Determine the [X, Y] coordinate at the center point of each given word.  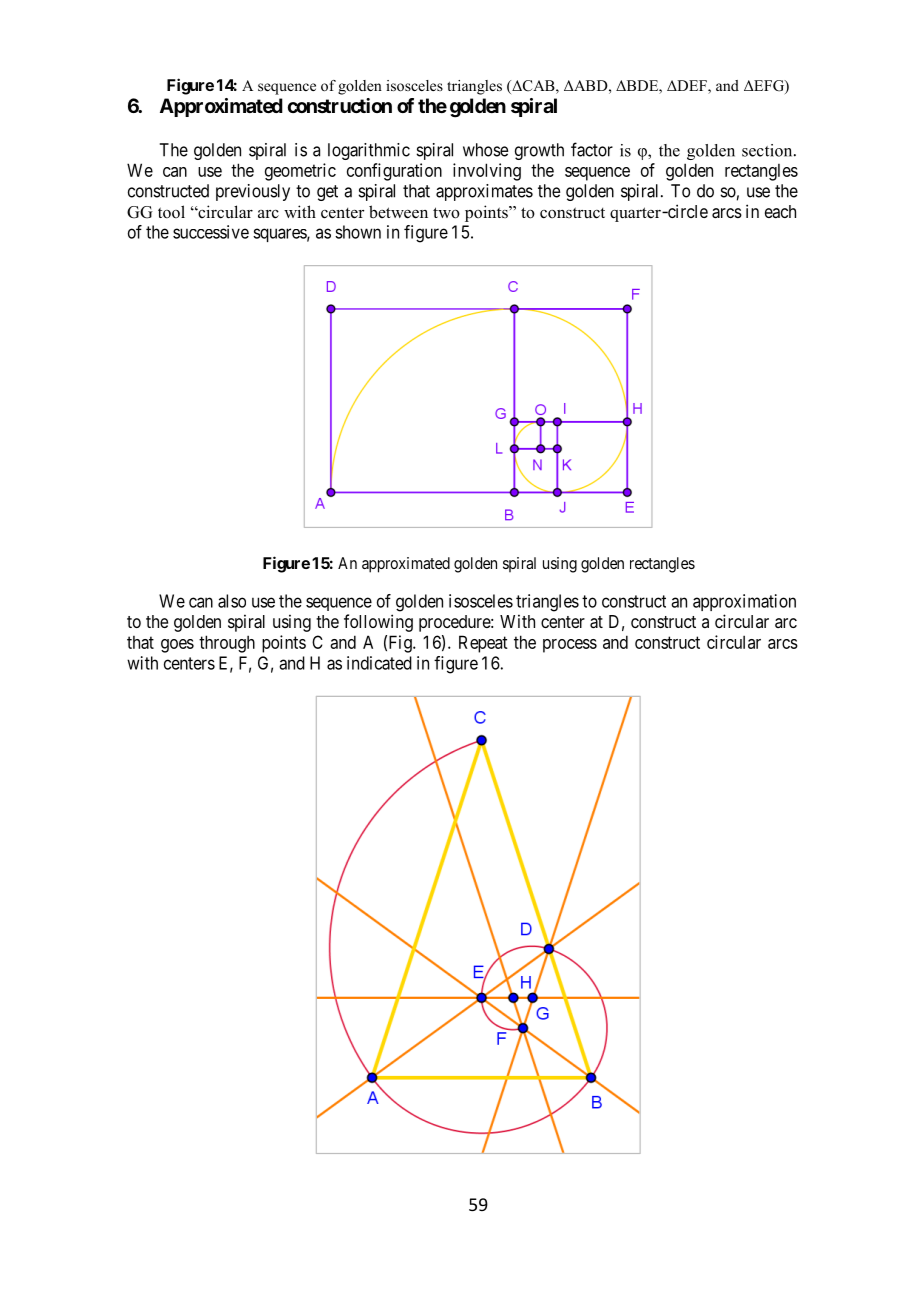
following [378, 623]
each [780, 211]
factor [592, 149]
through [227, 644]
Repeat [483, 644]
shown [358, 232]
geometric [300, 172]
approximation [744, 602]
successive [211, 232]
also [232, 601]
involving [487, 172]
